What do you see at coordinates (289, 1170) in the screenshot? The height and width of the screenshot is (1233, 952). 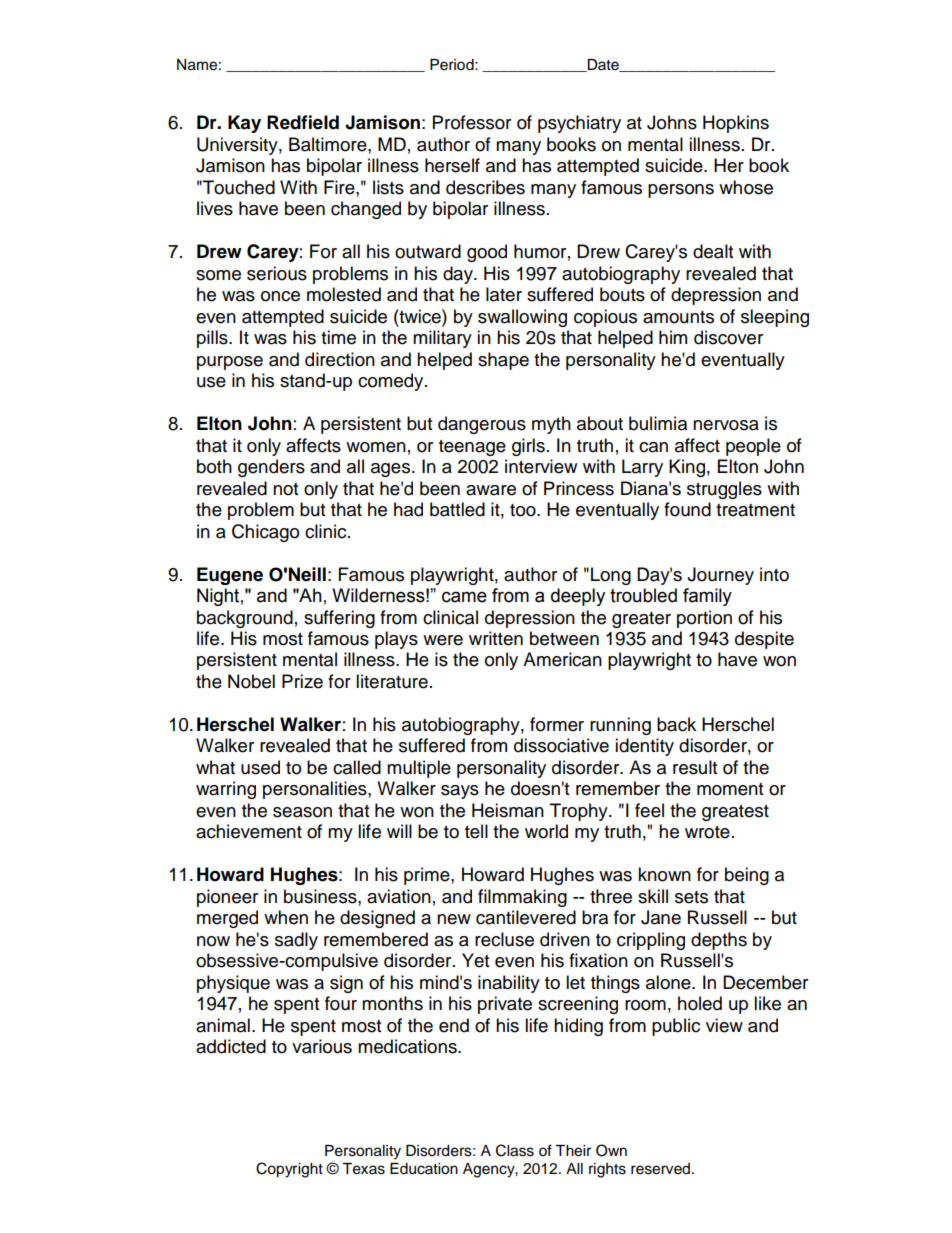 I see `Copyright` at bounding box center [289, 1170].
